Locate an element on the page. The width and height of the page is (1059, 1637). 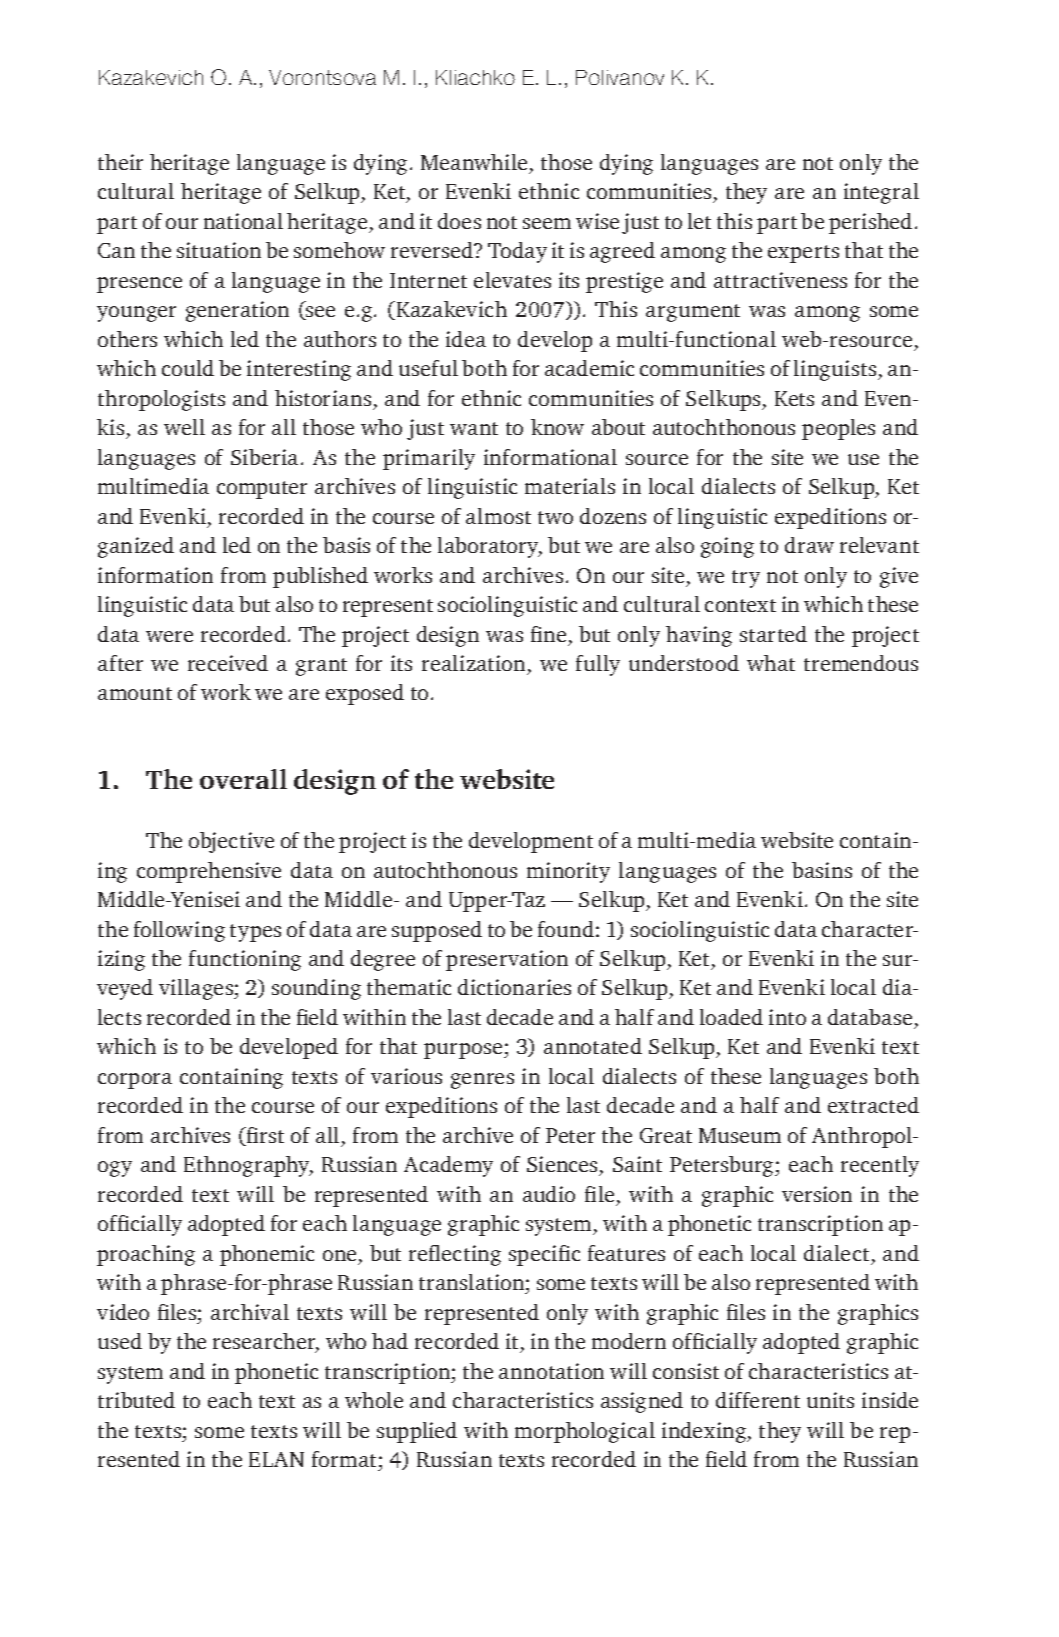
first is located at coordinates (264, 1136).
